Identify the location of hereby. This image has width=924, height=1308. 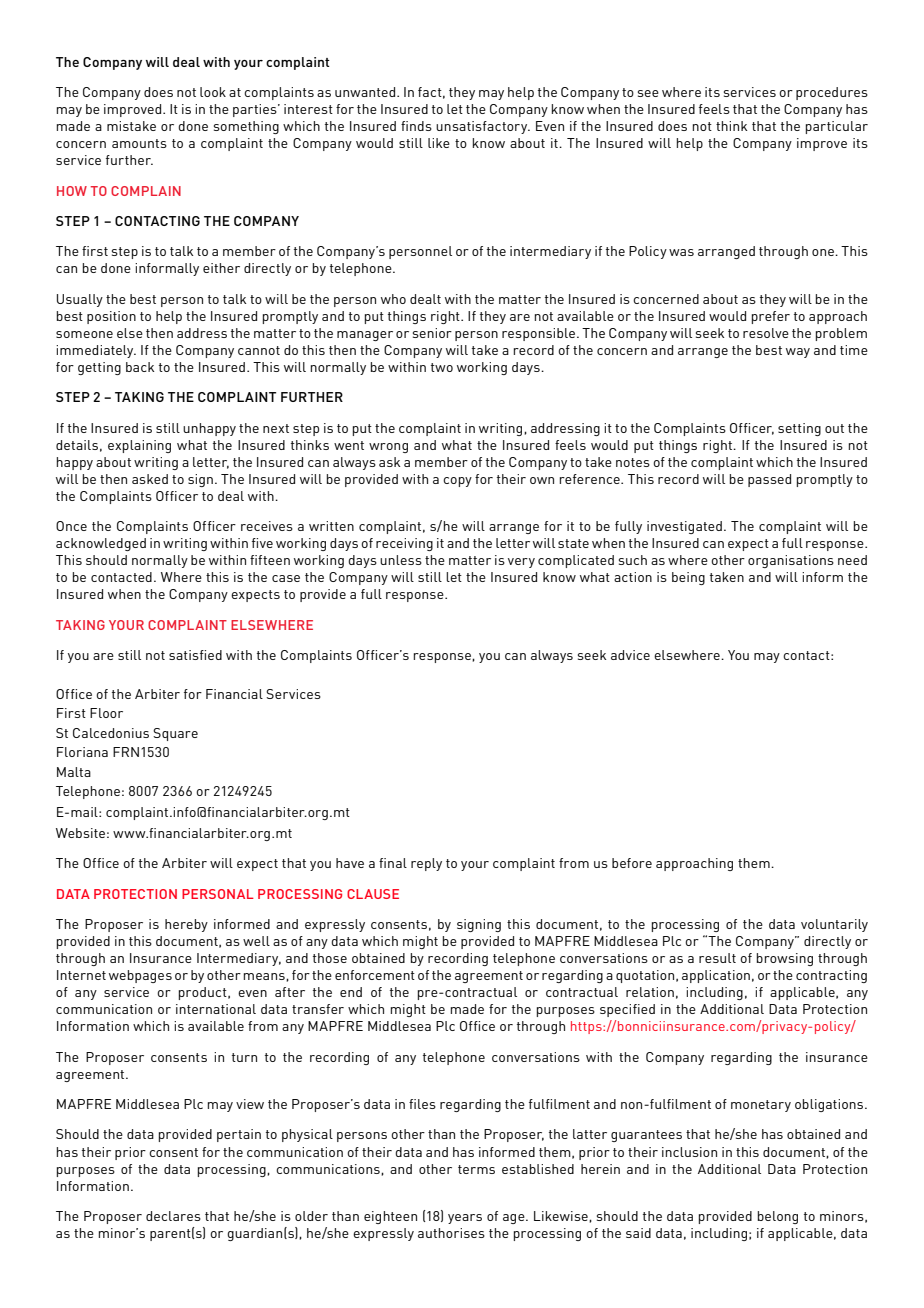
(186, 925).
